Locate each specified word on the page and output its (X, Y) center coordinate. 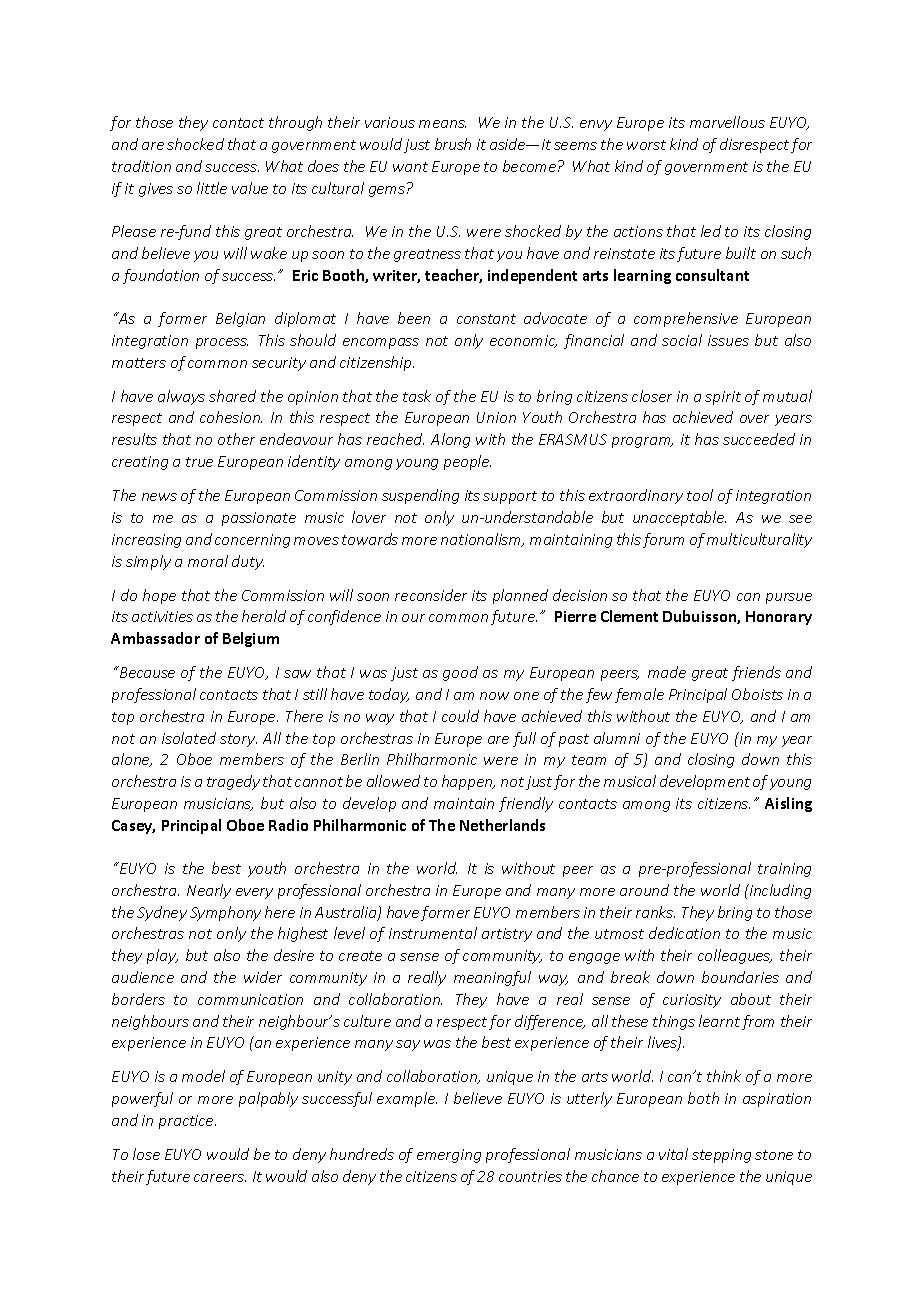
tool (700, 495)
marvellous (727, 122)
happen (468, 782)
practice (187, 1122)
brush (453, 144)
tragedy (233, 782)
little (212, 188)
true (199, 462)
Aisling (788, 804)
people (467, 462)
